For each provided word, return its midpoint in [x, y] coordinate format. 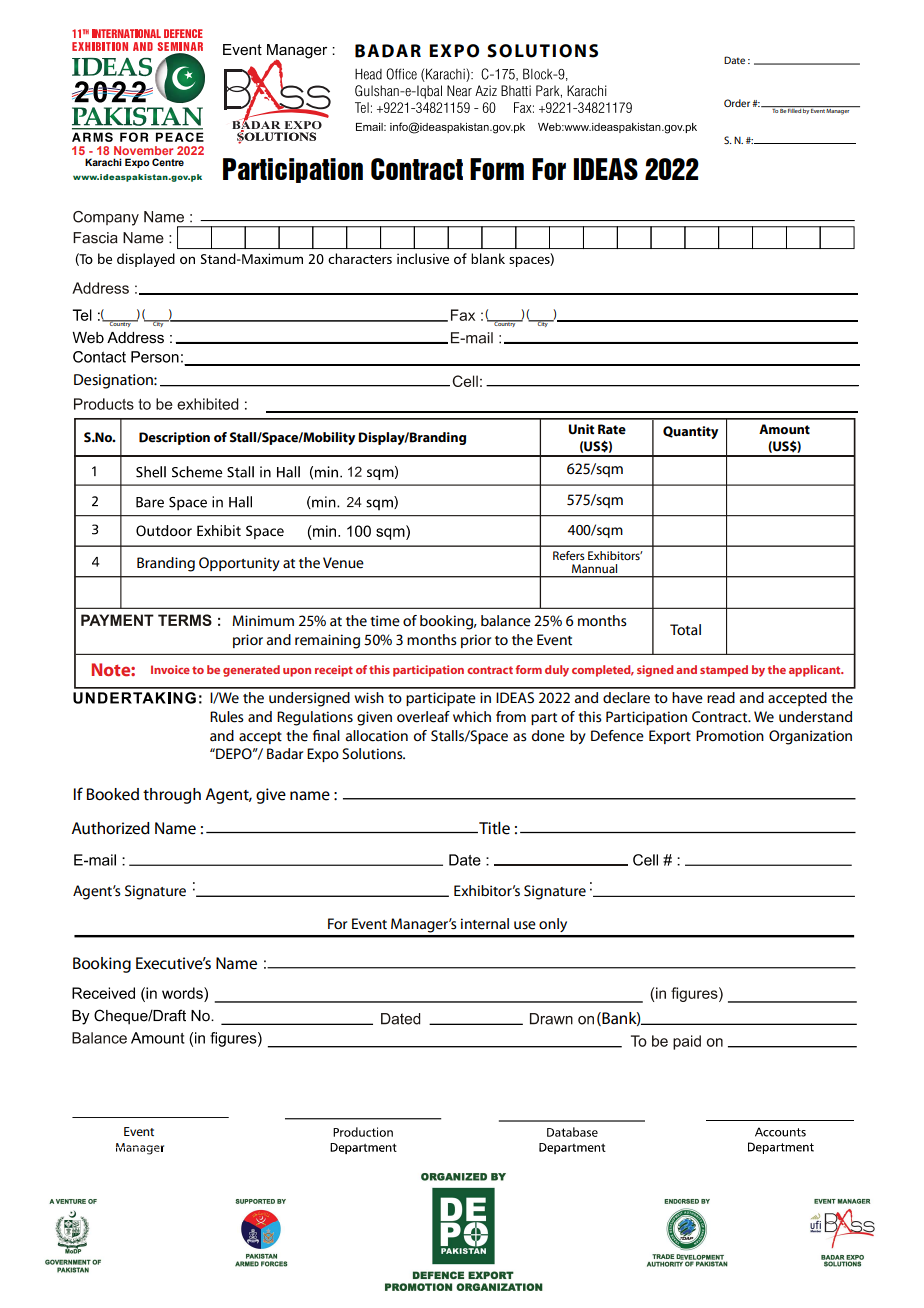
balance [506, 621]
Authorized [110, 828]
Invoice [170, 669]
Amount [784, 429]
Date [734, 60]
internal [485, 924]
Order [738, 103]
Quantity [690, 432]
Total [685, 630]
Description [174, 438]
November [143, 150]
